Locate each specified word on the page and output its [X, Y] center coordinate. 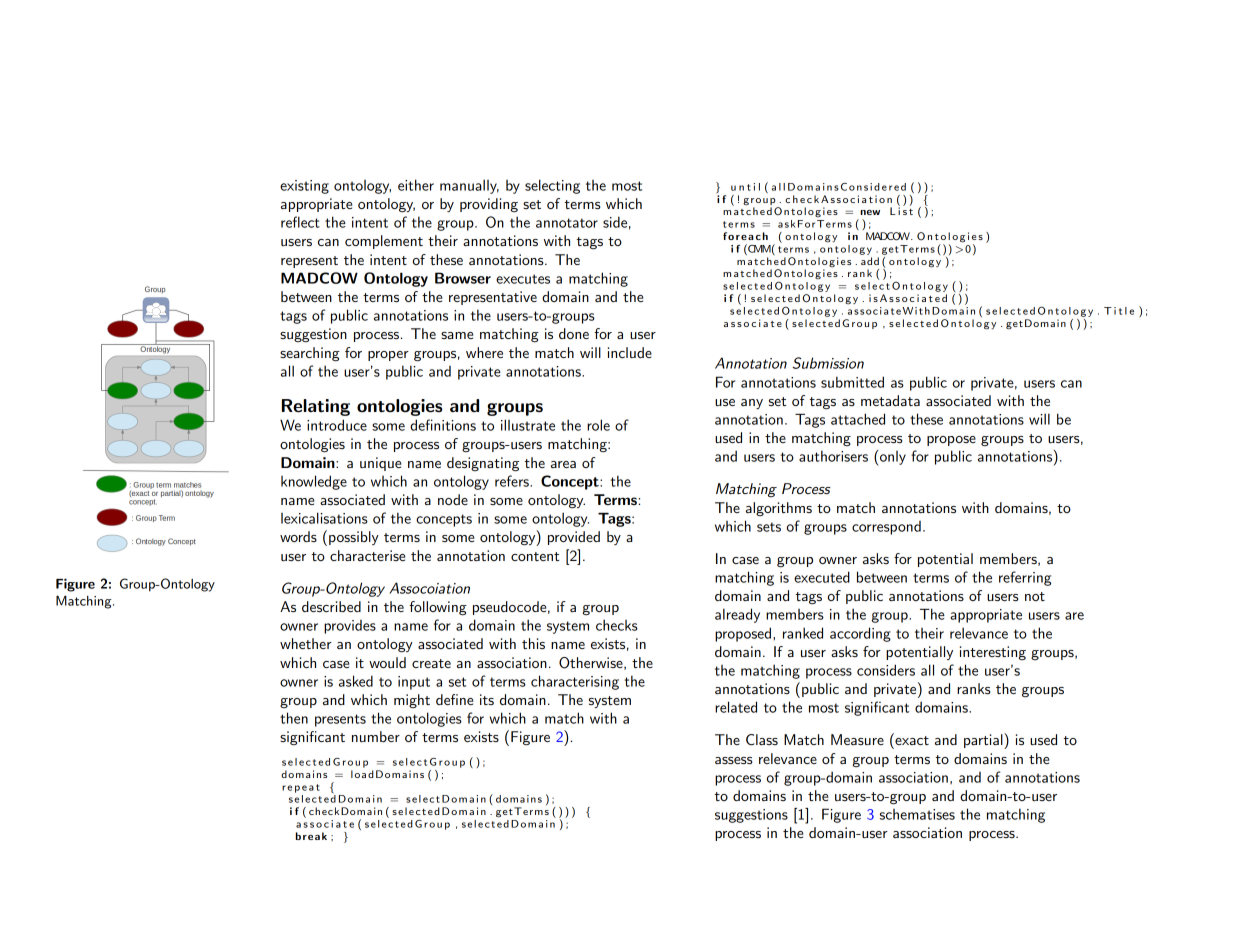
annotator [567, 223]
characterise [367, 555]
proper [388, 356]
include [630, 352]
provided [574, 538]
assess [734, 760]
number [376, 736]
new [870, 212]
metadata [890, 400]
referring [1025, 578]
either [416, 185]
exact [911, 739]
